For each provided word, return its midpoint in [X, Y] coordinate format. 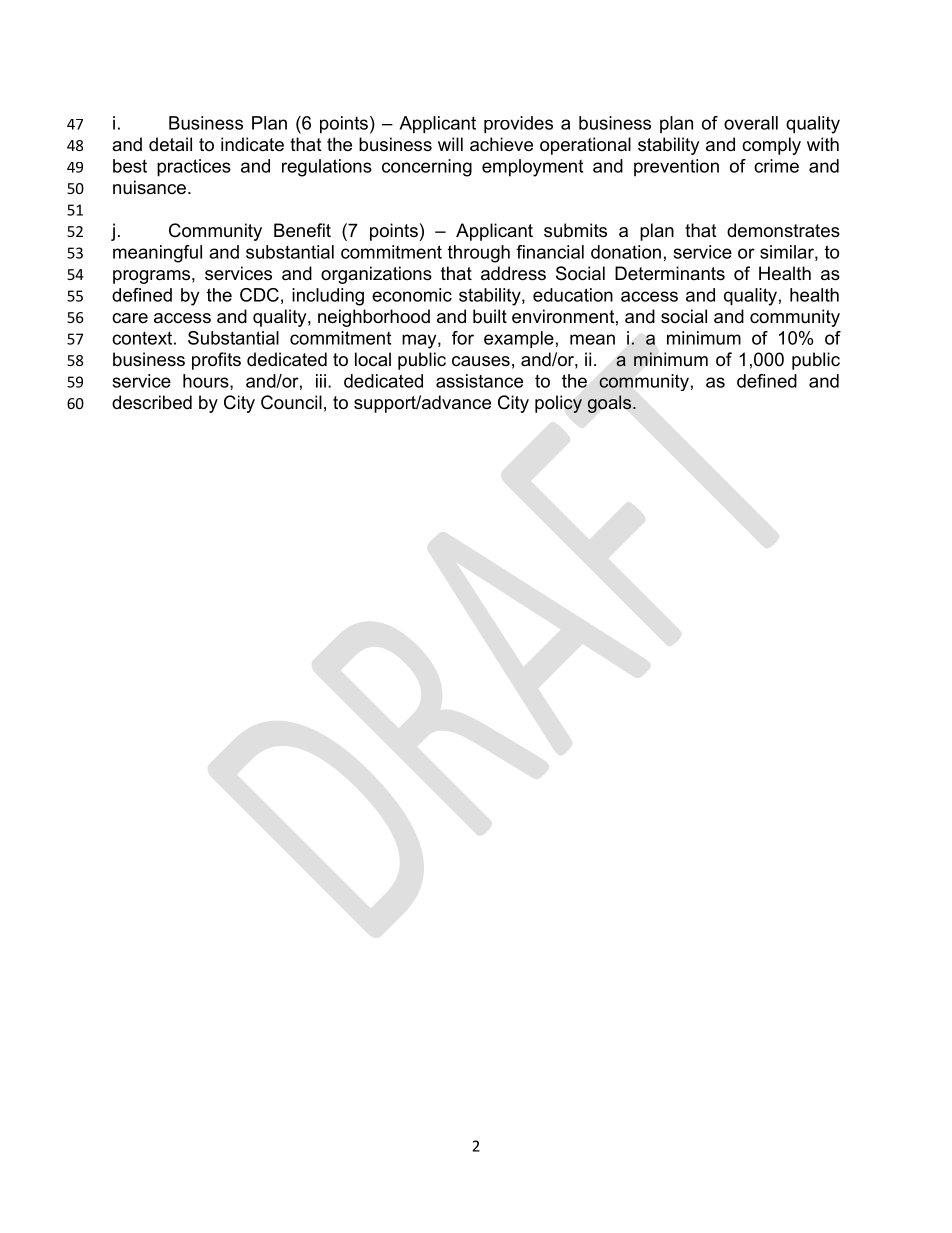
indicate [252, 144]
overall [751, 123]
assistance [479, 381]
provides [518, 125]
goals [611, 404]
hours [207, 382]
